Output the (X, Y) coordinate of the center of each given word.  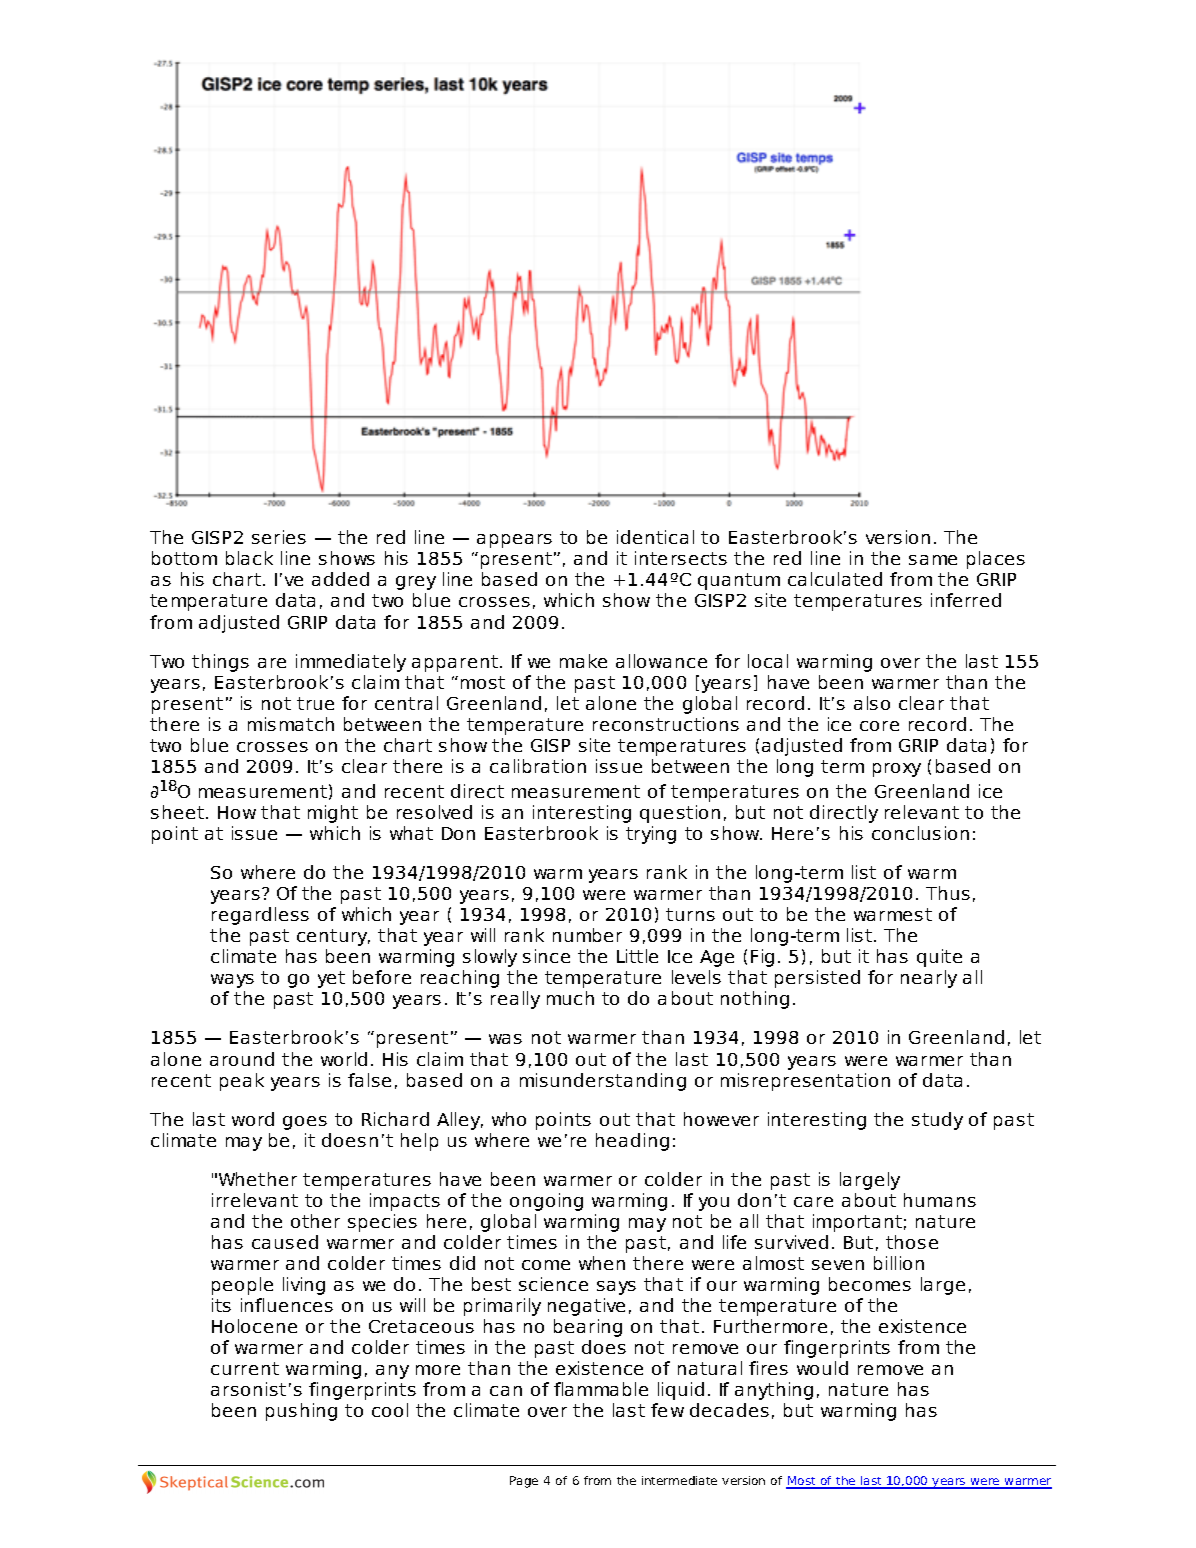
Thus (948, 893)
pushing (301, 1412)
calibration (538, 766)
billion (899, 1263)
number (587, 935)
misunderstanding (603, 1082)
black (249, 558)
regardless (260, 916)
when (602, 1263)
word (253, 1119)
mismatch (291, 724)
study (937, 1121)
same (933, 560)
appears (514, 541)
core (879, 726)
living (304, 1286)
